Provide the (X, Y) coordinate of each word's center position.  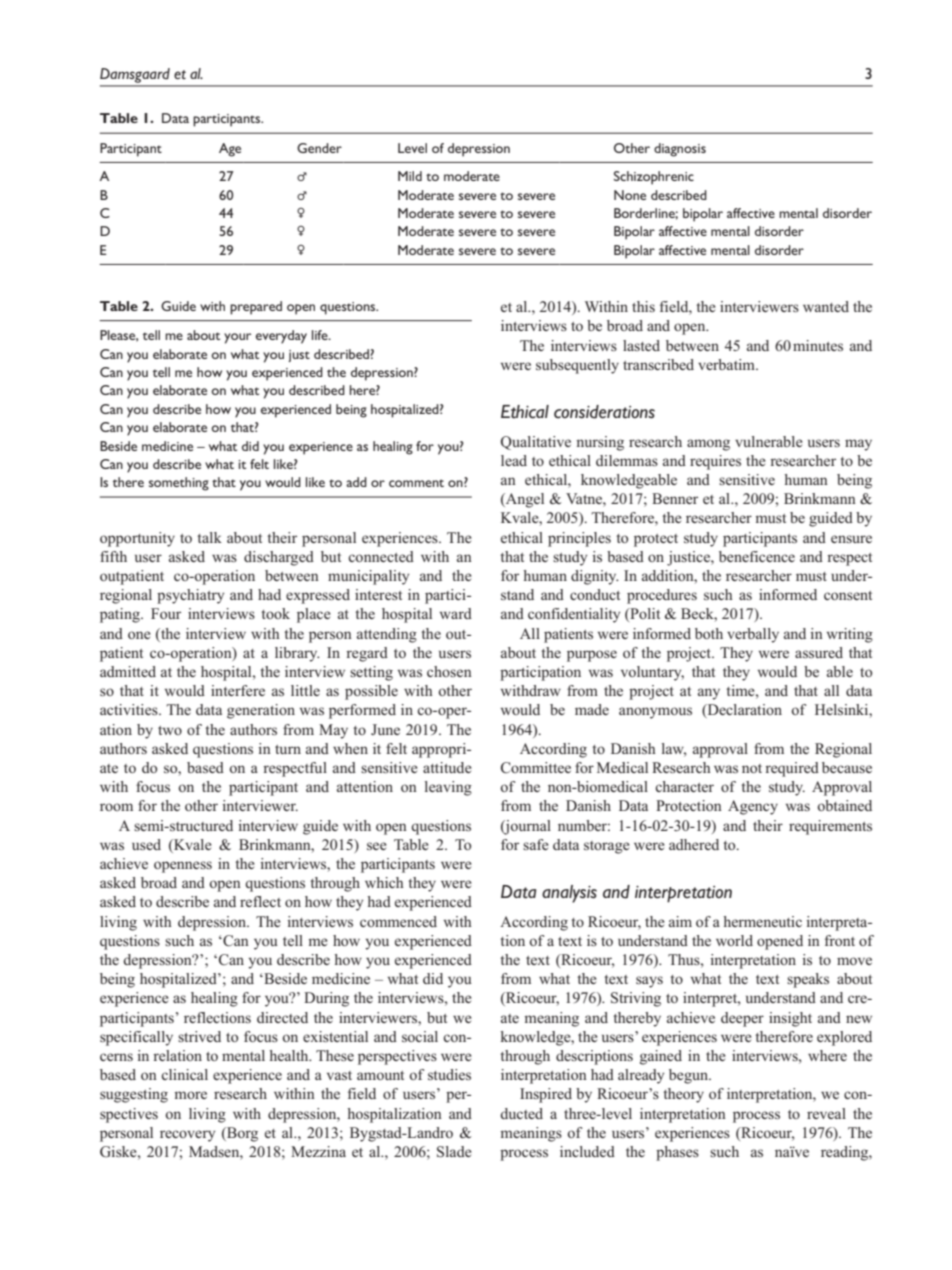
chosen (449, 671)
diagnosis (680, 150)
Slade (454, 1152)
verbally (753, 635)
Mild (410, 176)
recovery (187, 1136)
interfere (238, 690)
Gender (319, 148)
